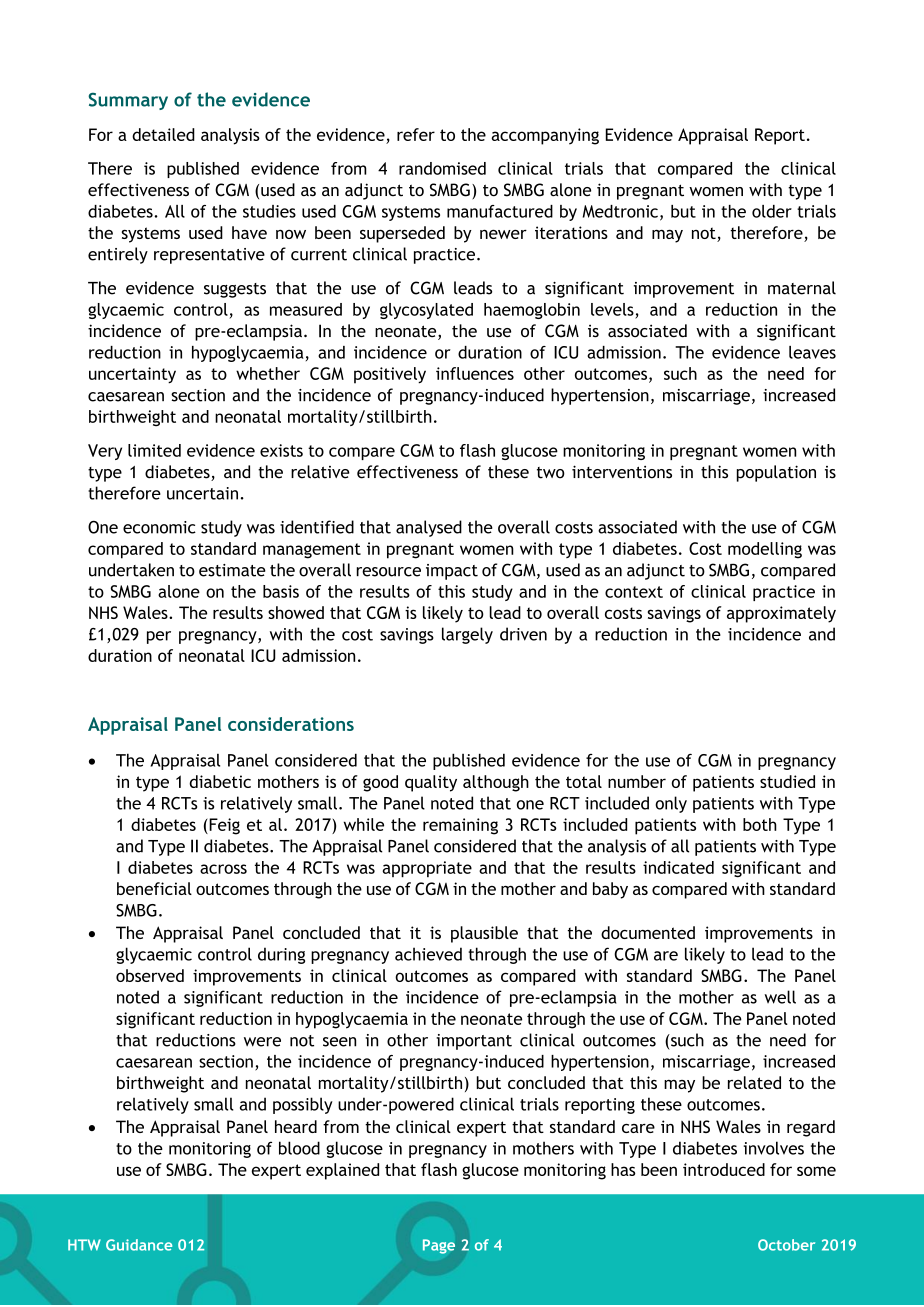 The image size is (924, 1307). What do you see at coordinates (772, 211) in the screenshot?
I see `older` at bounding box center [772, 211].
